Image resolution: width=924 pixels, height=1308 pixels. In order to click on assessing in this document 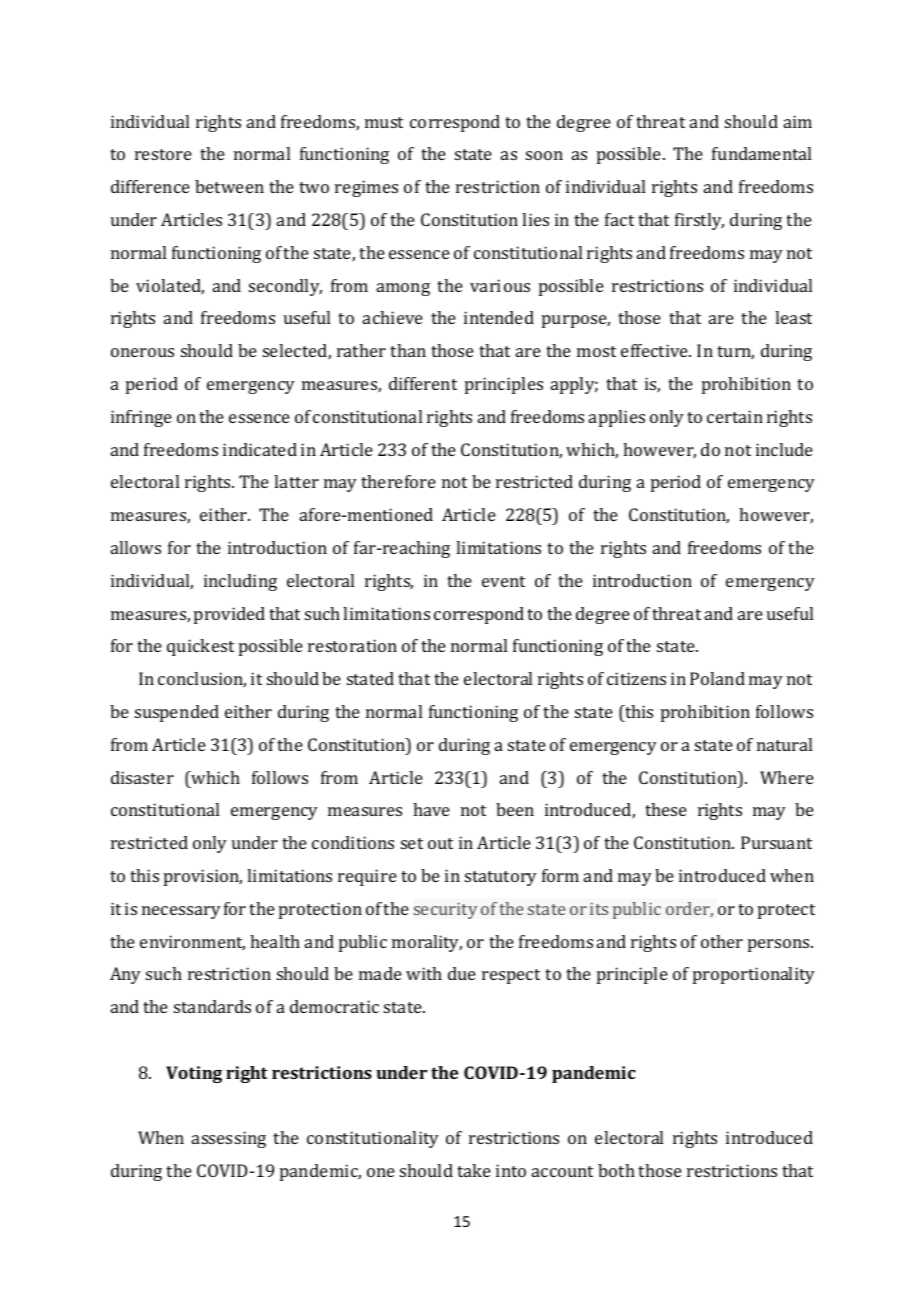, I will do `click(229, 1139)`.
